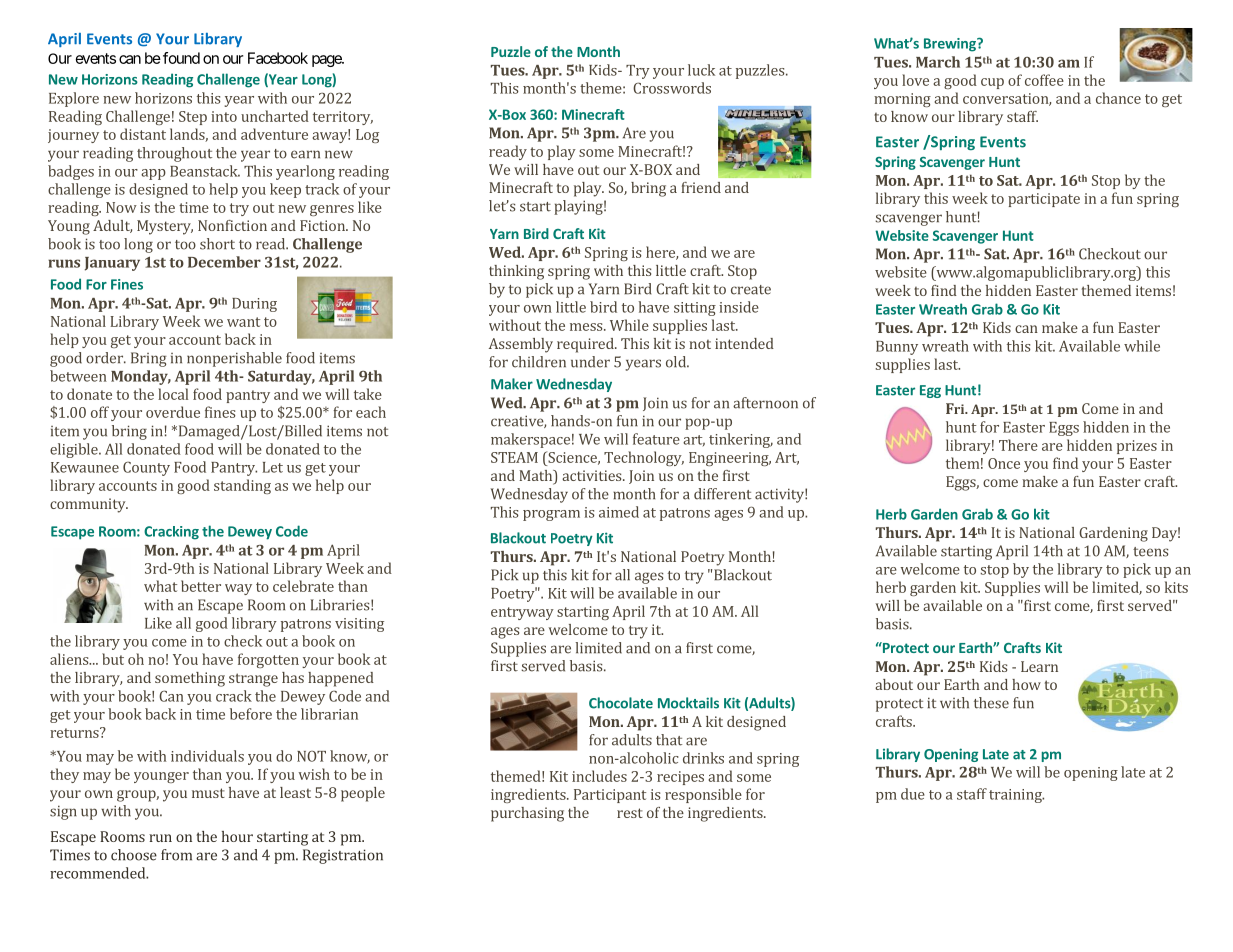  Describe the element at coordinates (630, 813) in the image. I see `rest` at that location.
